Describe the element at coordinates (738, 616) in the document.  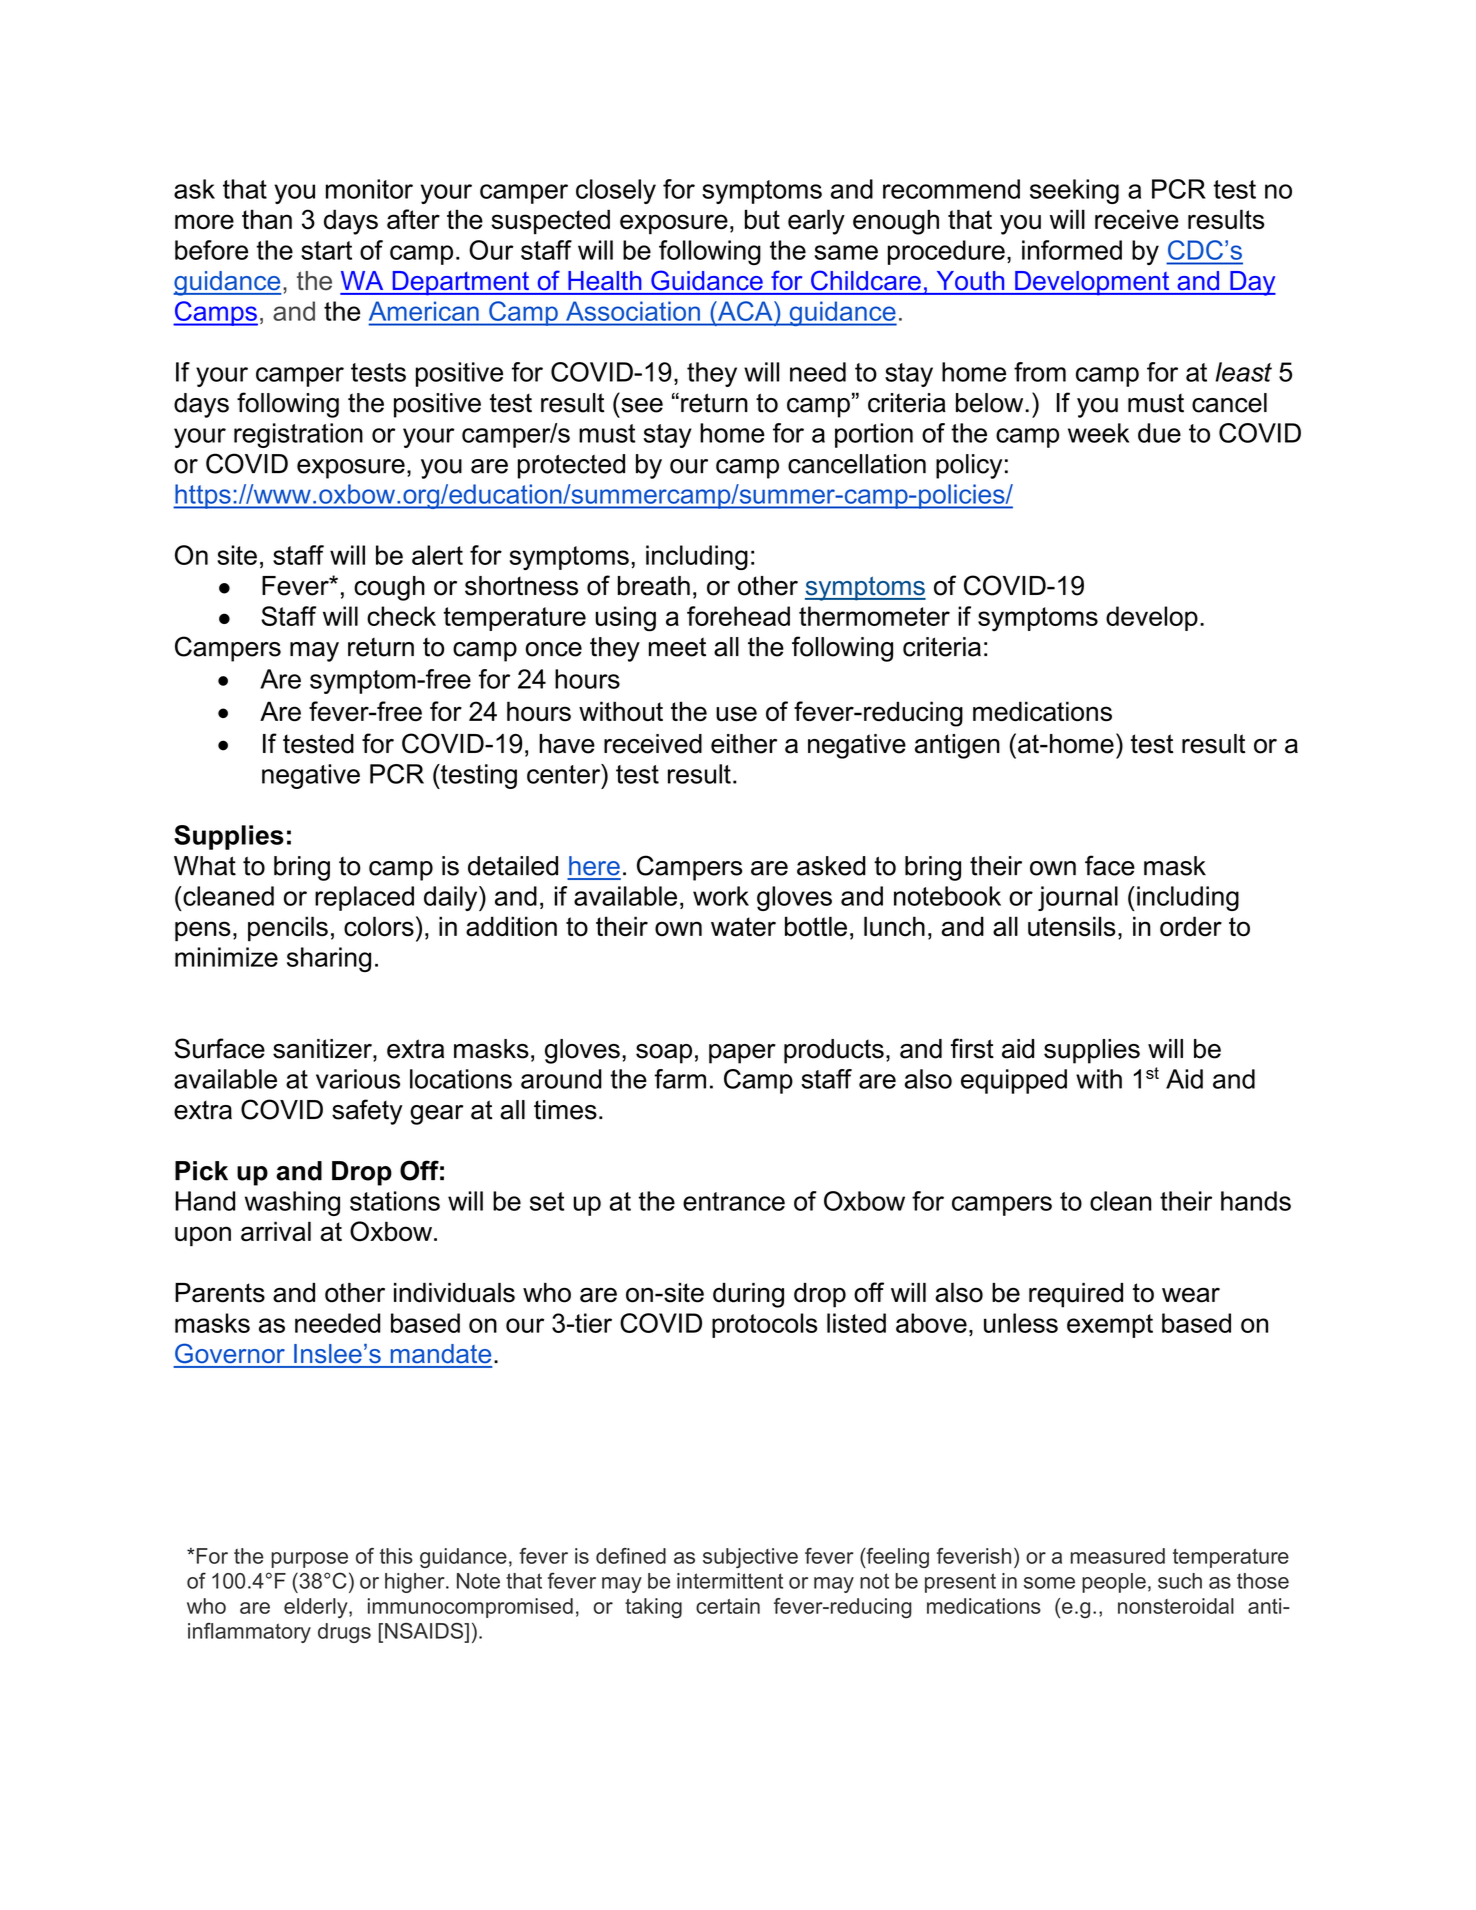
I see `forehead` at that location.
